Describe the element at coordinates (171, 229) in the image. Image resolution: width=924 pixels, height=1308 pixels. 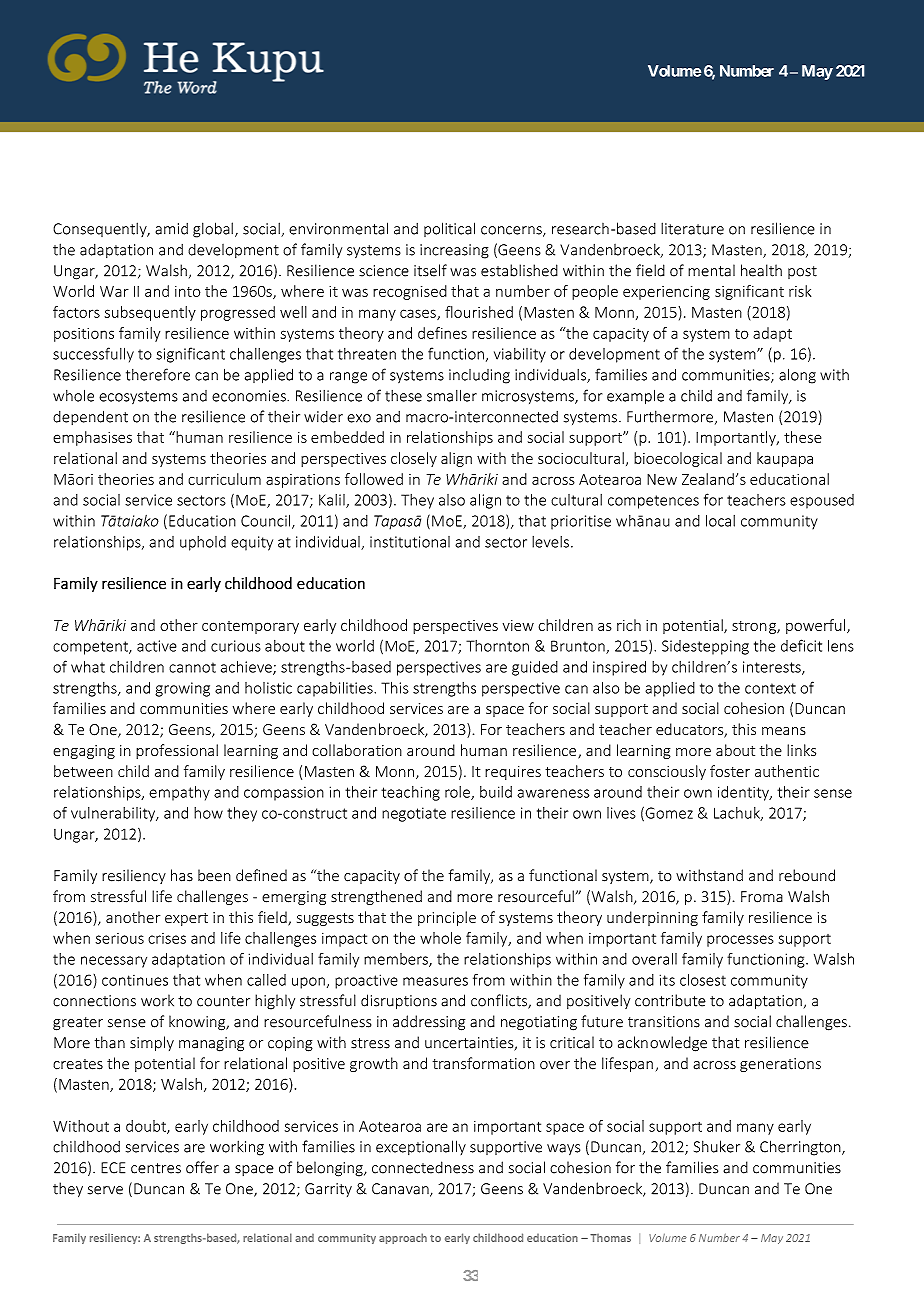
I see `amid` at that location.
